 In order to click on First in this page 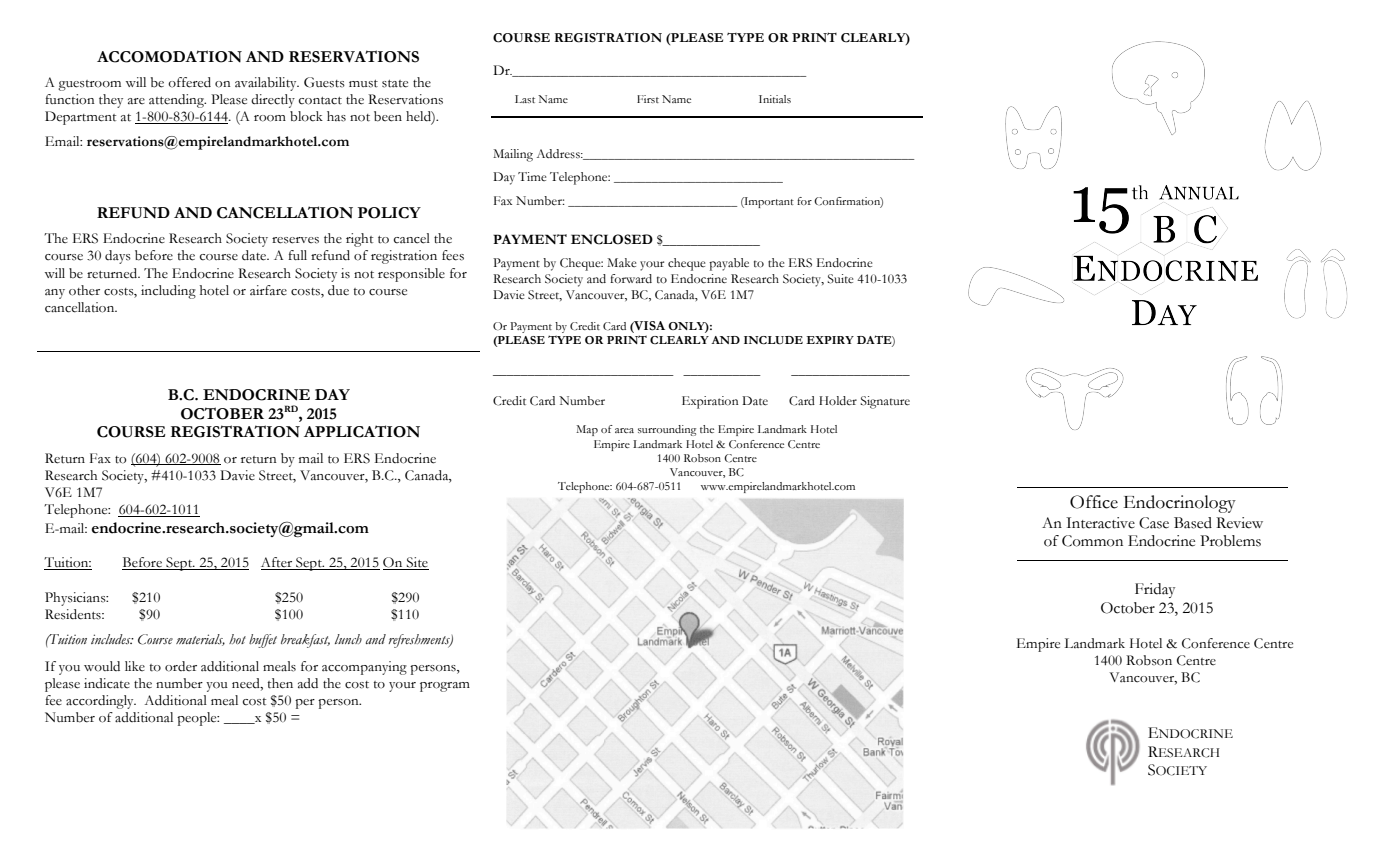, I will do `click(648, 99)`.
